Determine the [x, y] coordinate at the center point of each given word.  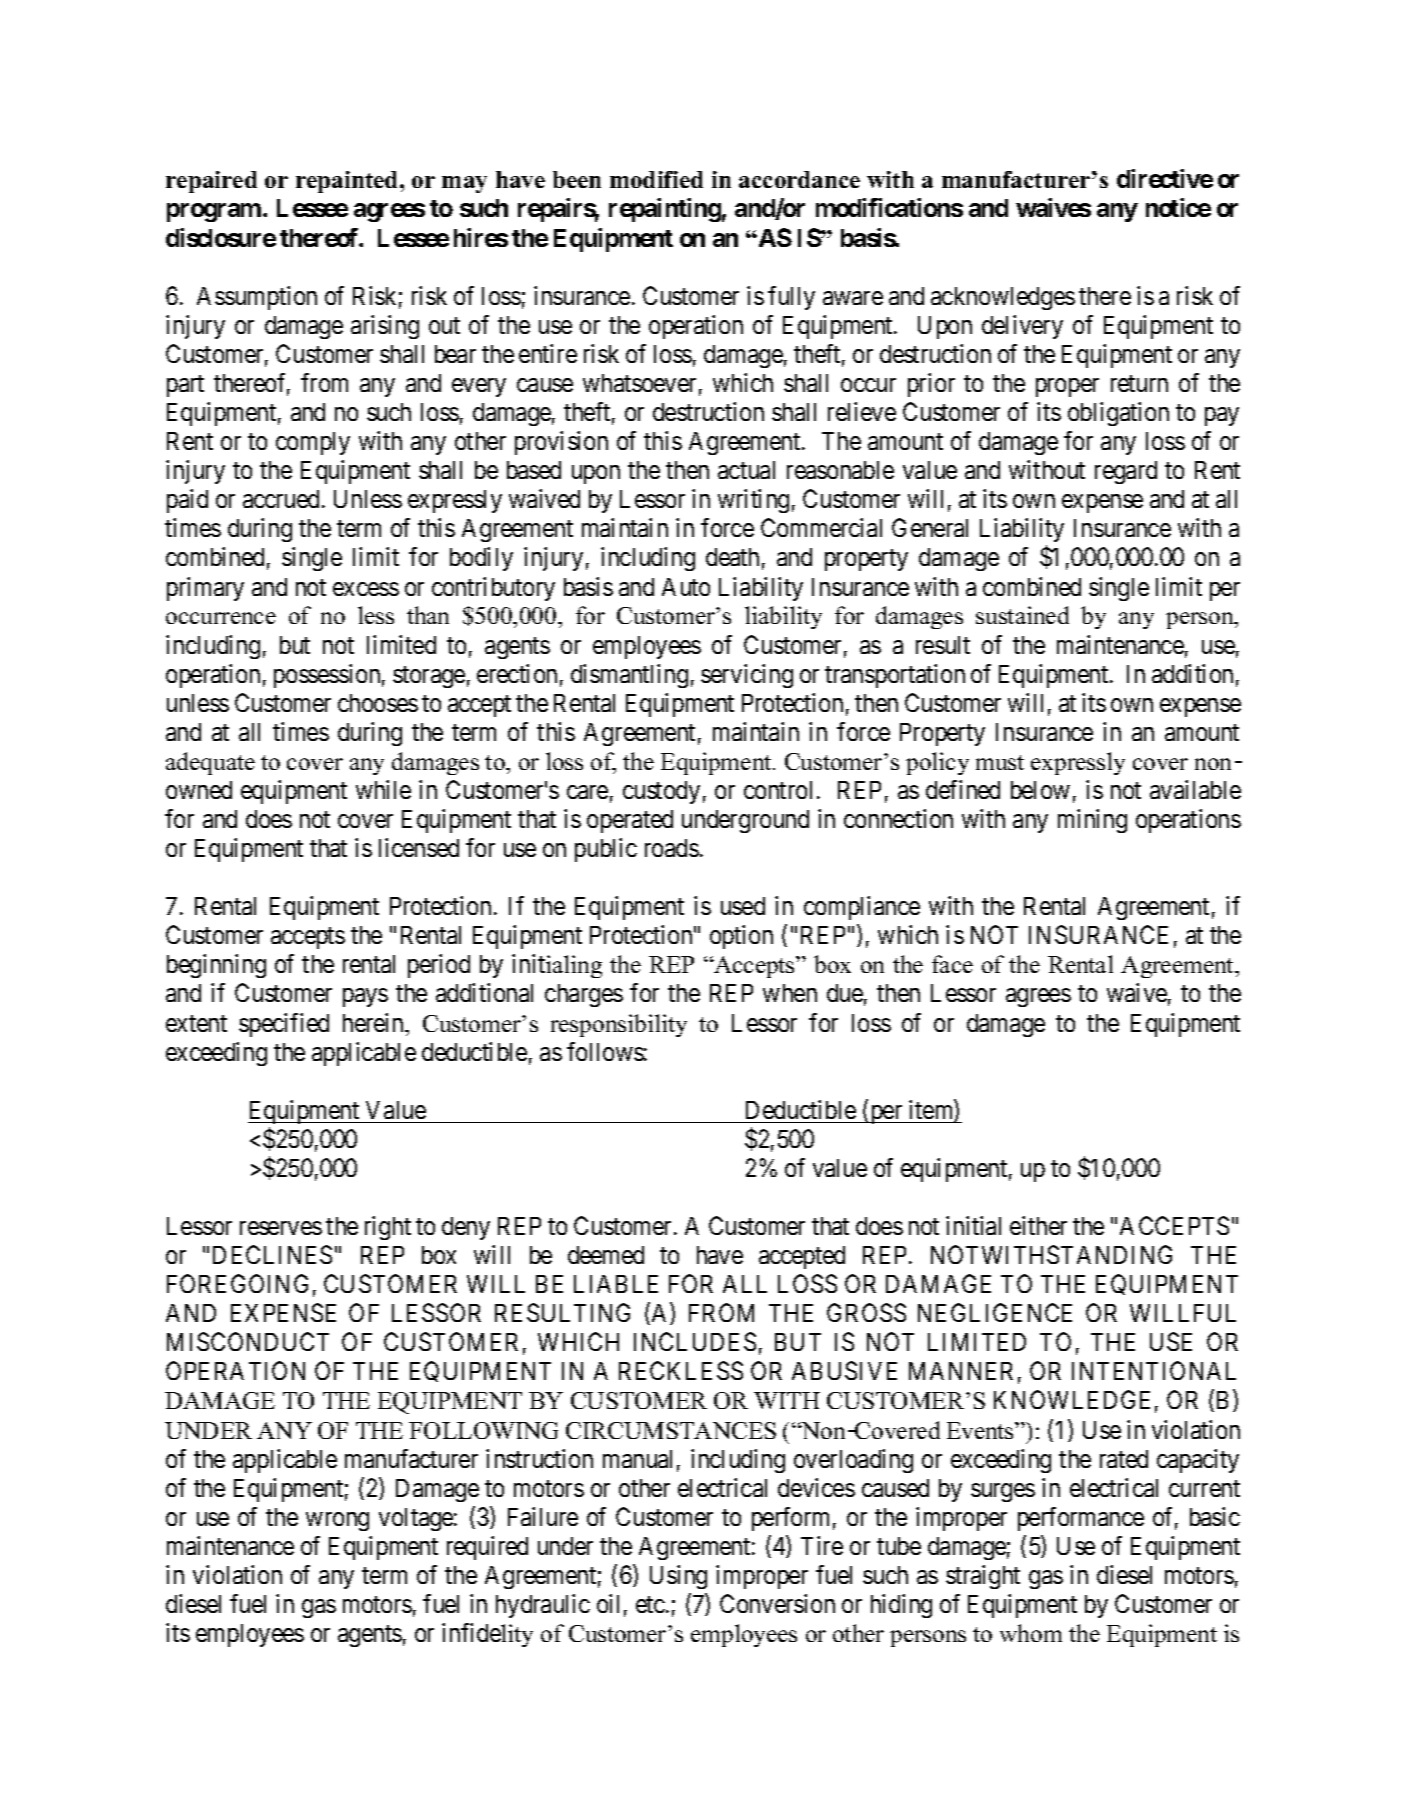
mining [1092, 821]
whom [1031, 1633]
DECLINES [272, 1254]
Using [678, 1577]
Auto [686, 587]
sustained [1022, 615]
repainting [665, 210]
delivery [1022, 327]
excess [366, 589]
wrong [337, 1521]
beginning [216, 966]
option [741, 937]
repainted [348, 182]
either [1038, 1225]
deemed [606, 1255]
